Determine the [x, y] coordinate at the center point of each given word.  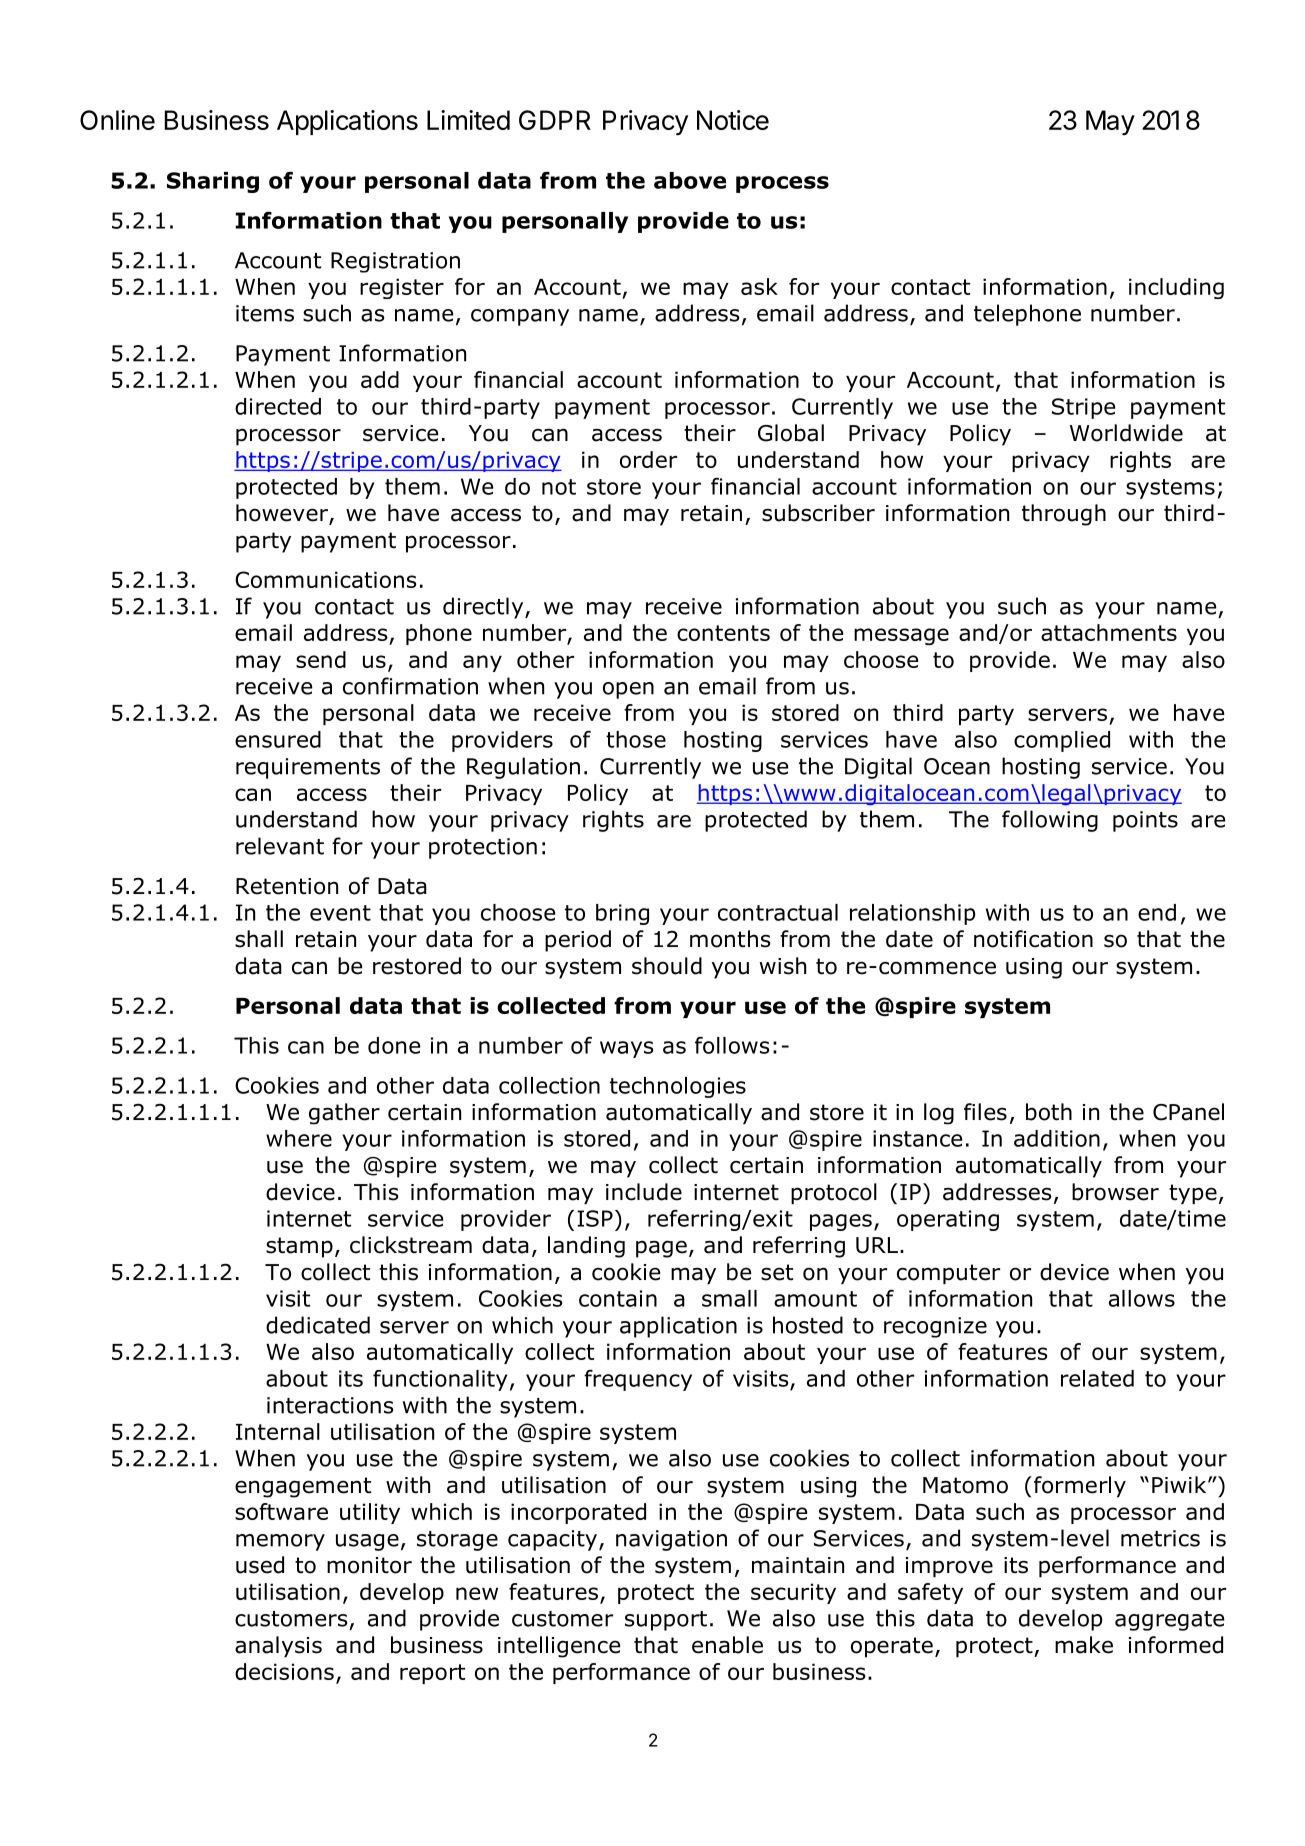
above [690, 180]
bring [622, 914]
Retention [287, 886]
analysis [278, 1647]
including [1176, 288]
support [666, 1621]
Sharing [213, 182]
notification [1033, 939]
